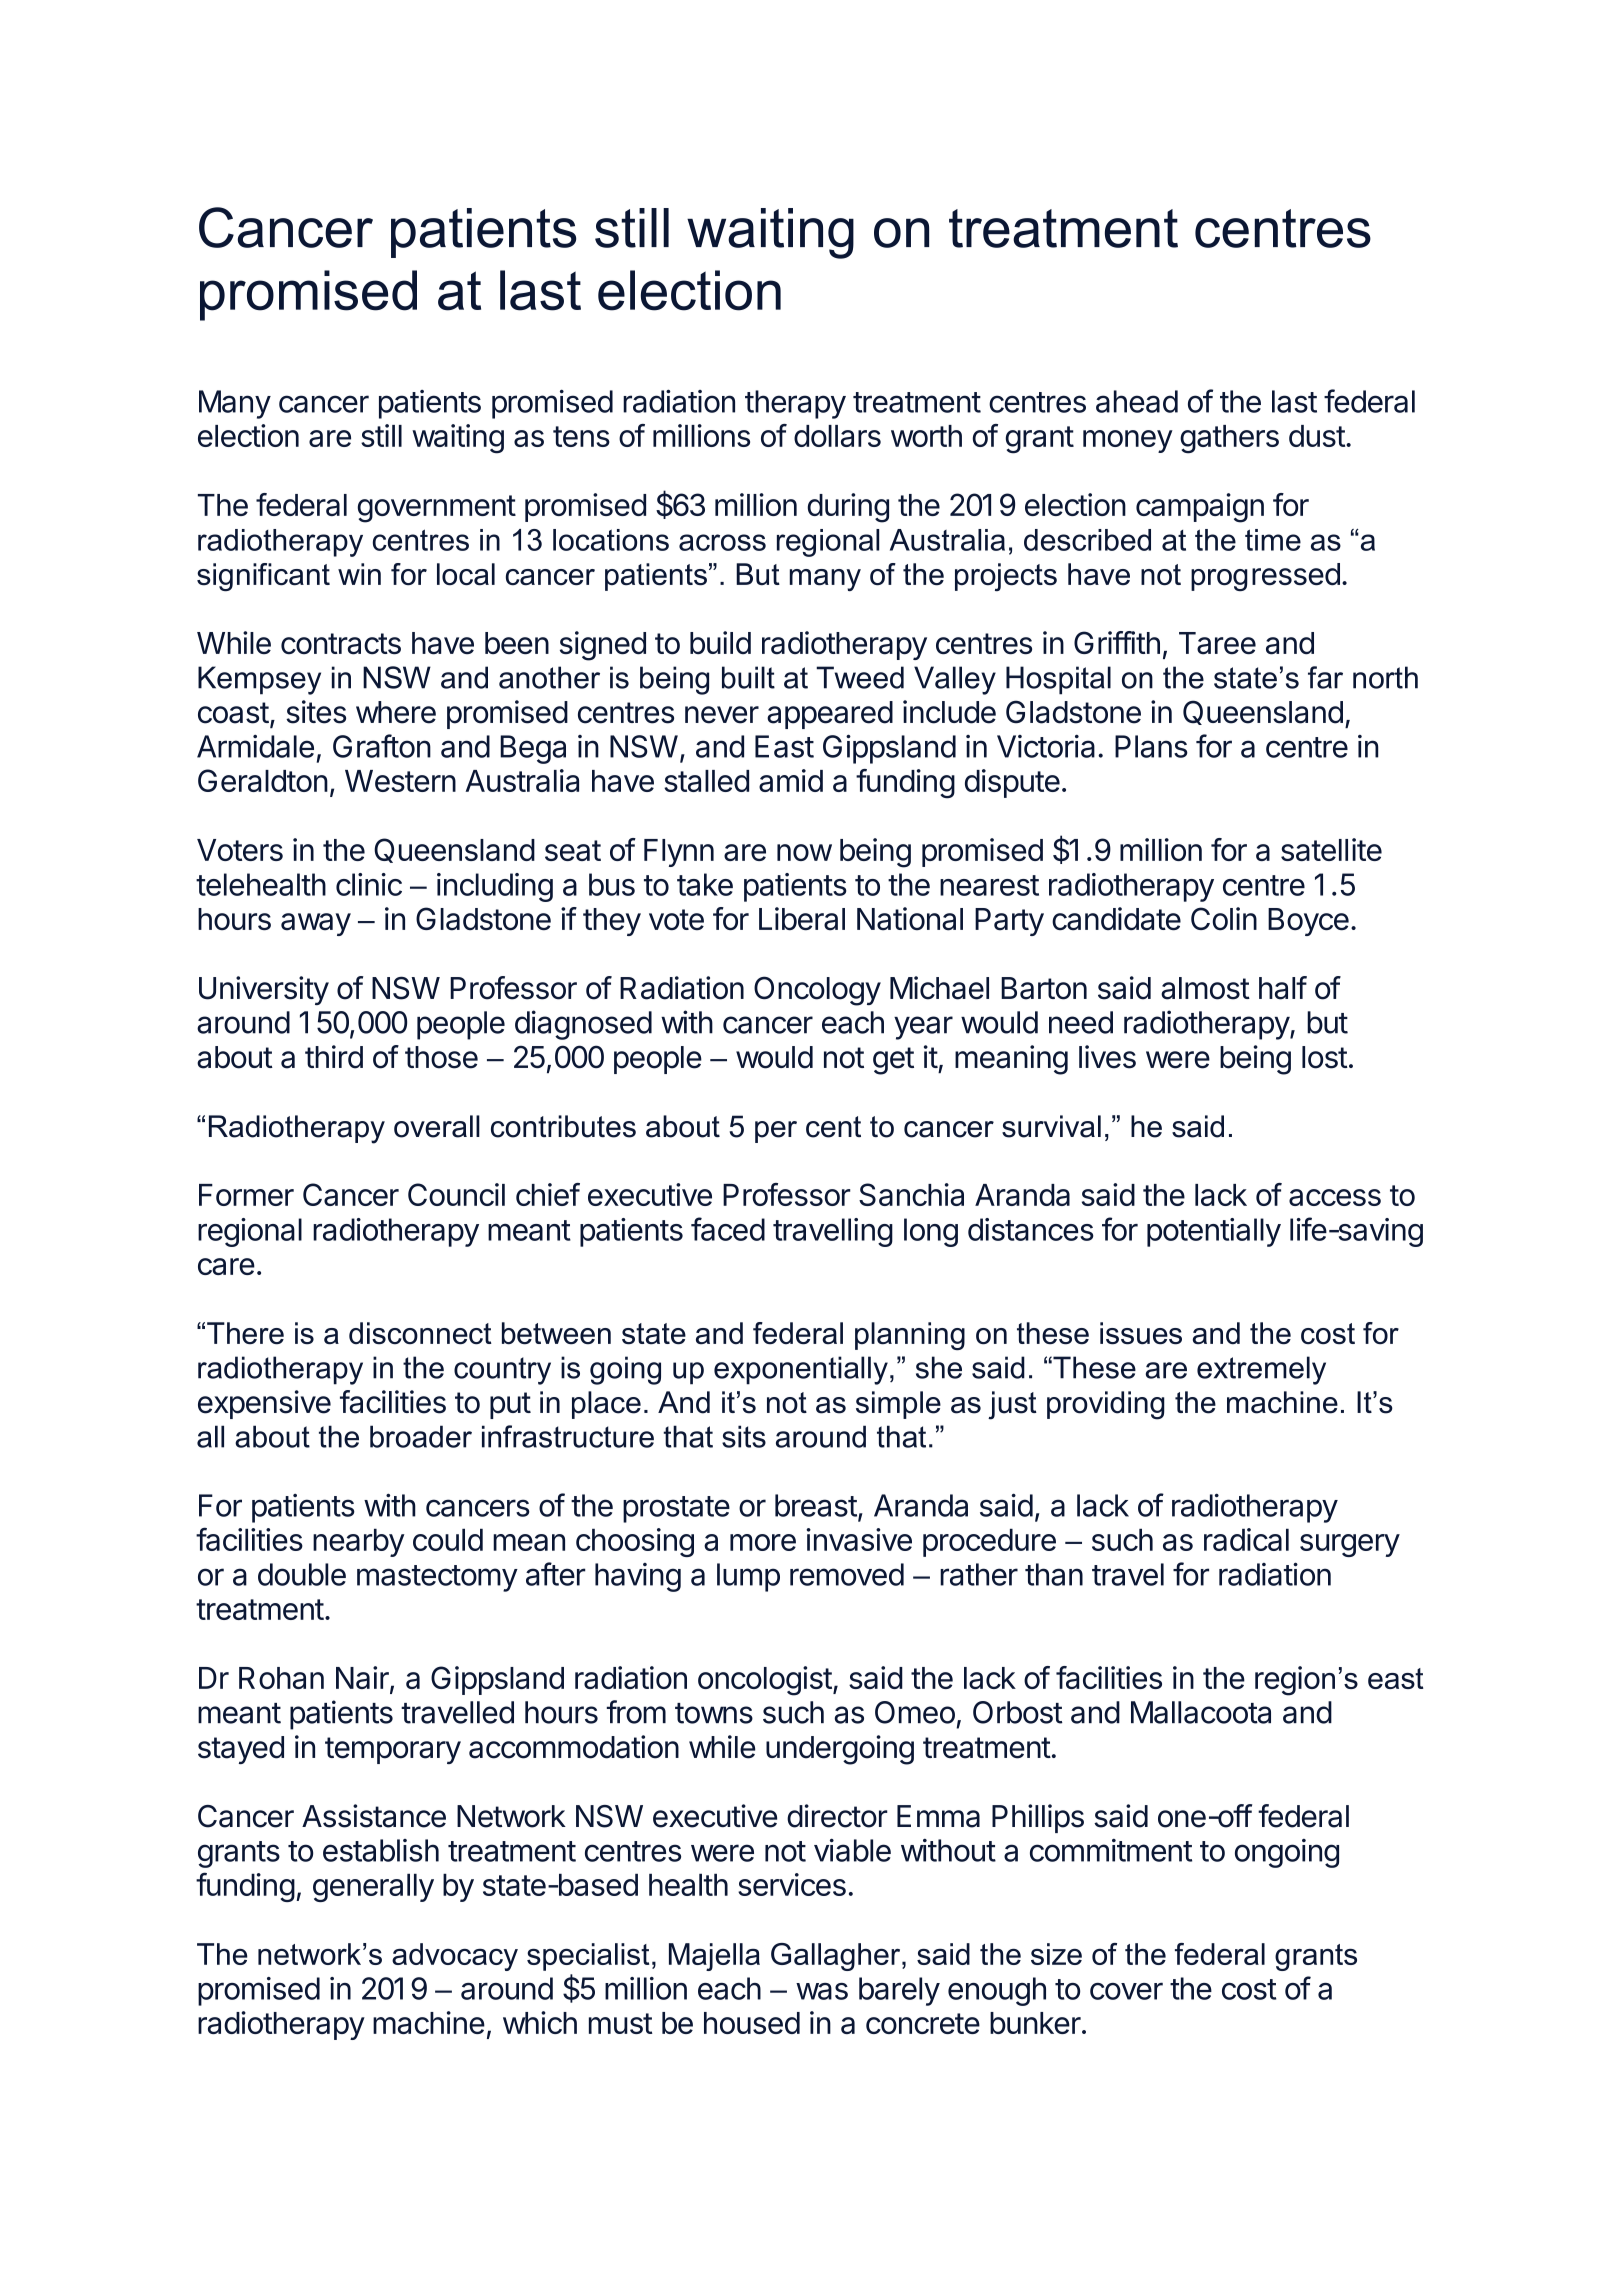 The width and height of the page is (1623, 2296). What do you see at coordinates (1214, 1232) in the page?
I see `potentially` at bounding box center [1214, 1232].
